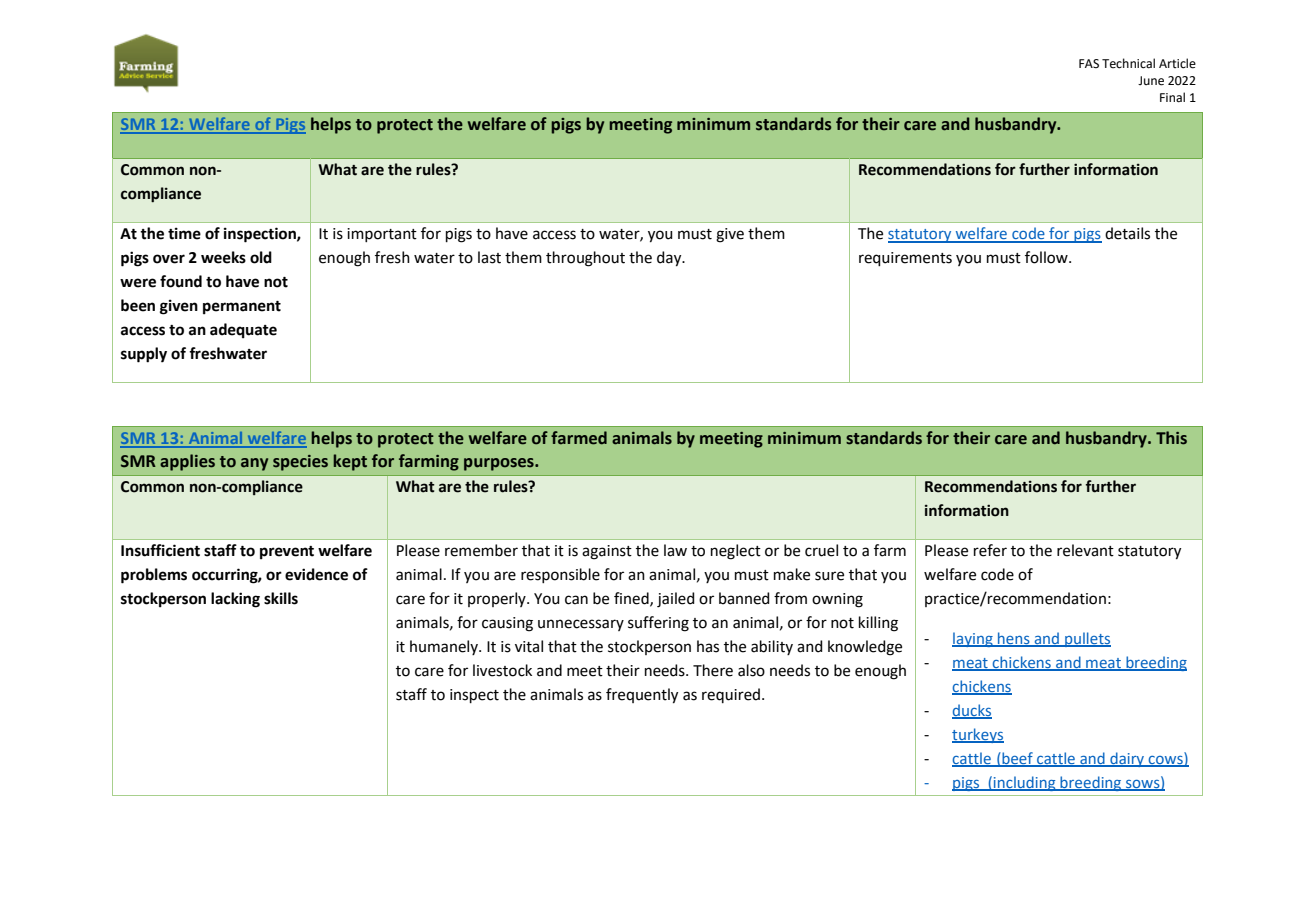  What do you see at coordinates (1089, 63) in the image?
I see `FAS` at bounding box center [1089, 63].
